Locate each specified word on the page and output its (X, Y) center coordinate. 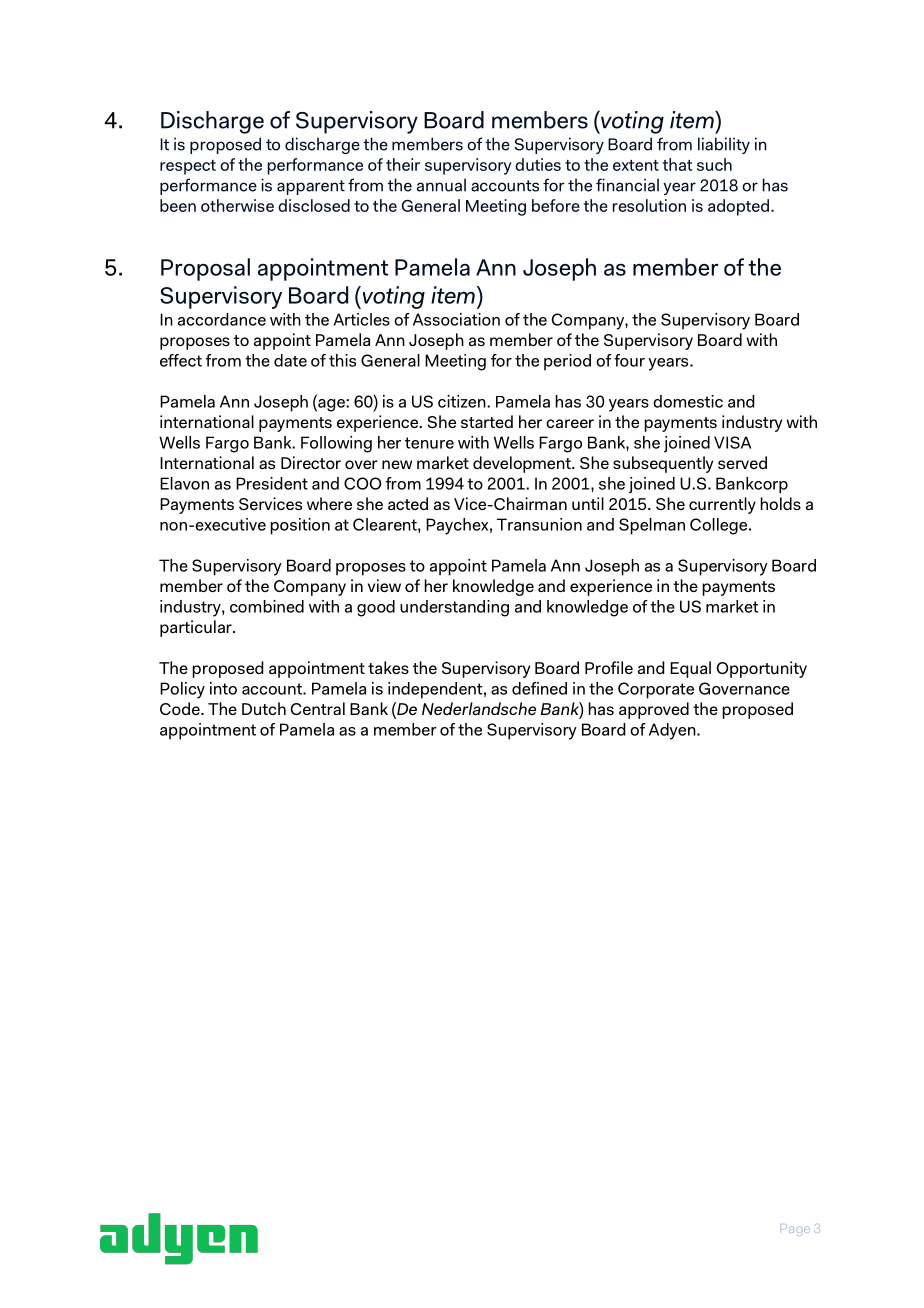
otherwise (237, 205)
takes (388, 667)
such (714, 164)
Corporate (656, 690)
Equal (690, 669)
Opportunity (762, 669)
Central (318, 708)
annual (441, 185)
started (487, 421)
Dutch (264, 708)
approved (654, 710)
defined (539, 688)
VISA (732, 442)
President (272, 483)
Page (795, 1230)
